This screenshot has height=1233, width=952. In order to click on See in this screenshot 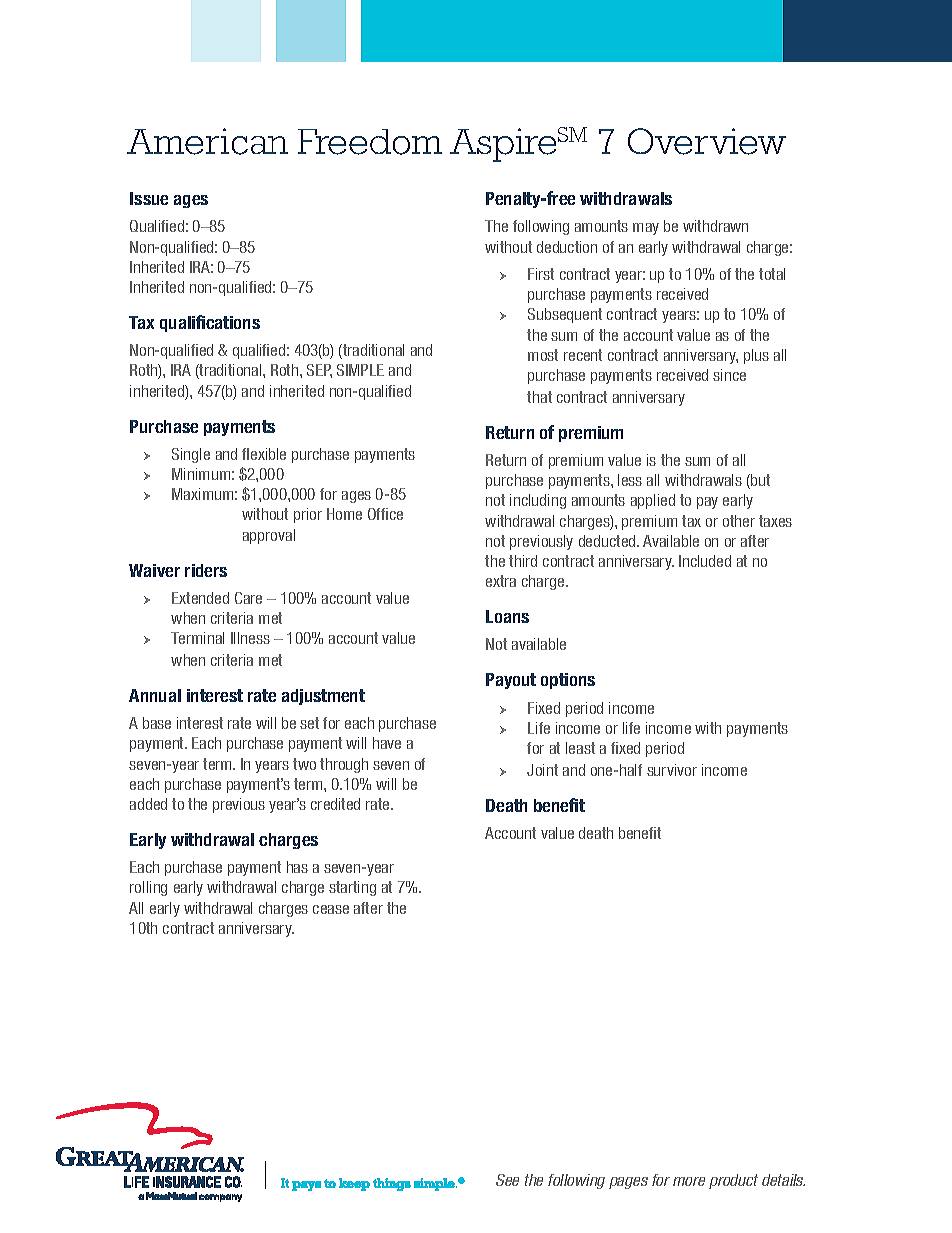, I will do `click(507, 1180)`.
